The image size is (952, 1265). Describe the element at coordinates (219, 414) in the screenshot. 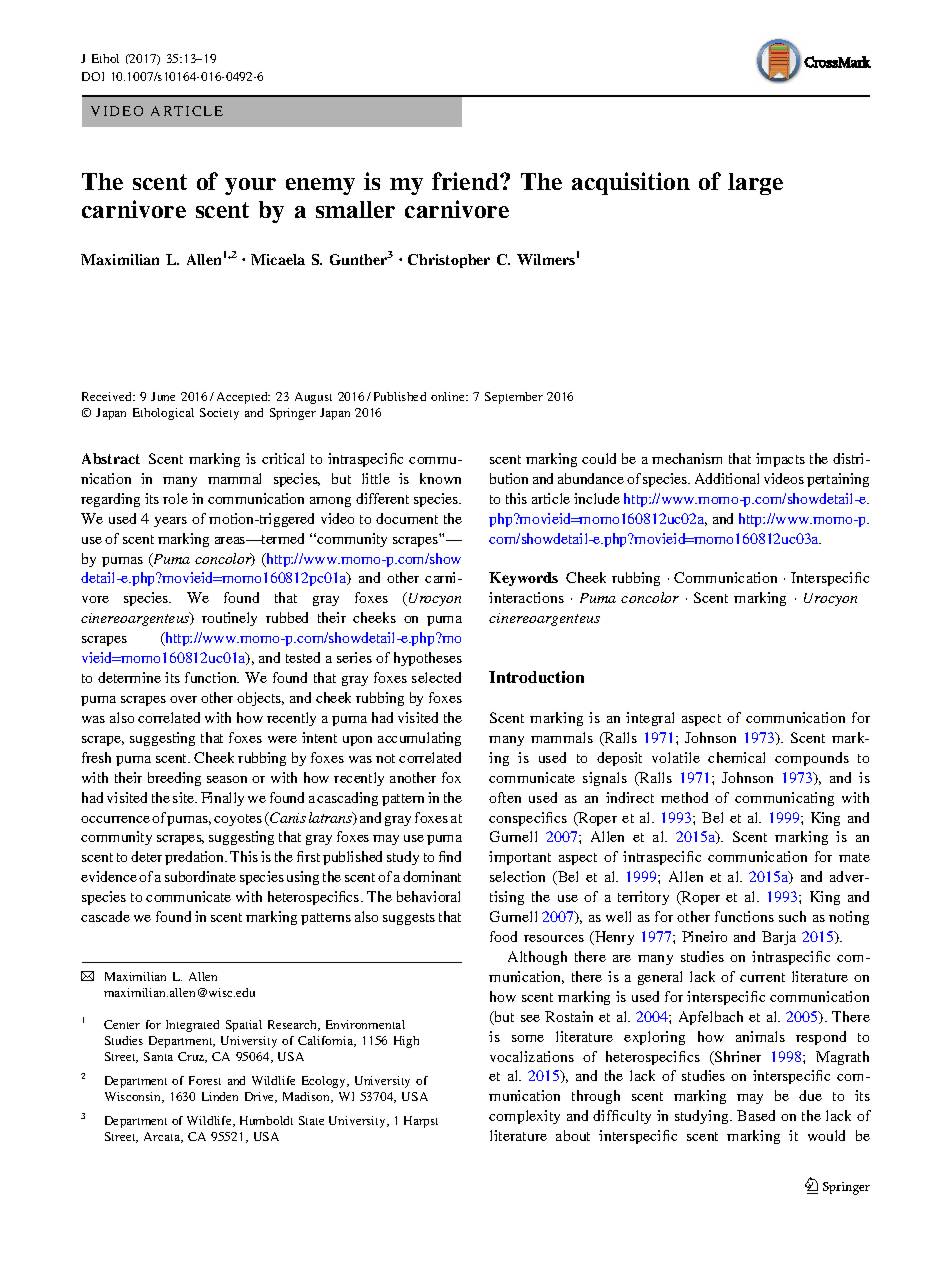

I see `Society` at that location.
